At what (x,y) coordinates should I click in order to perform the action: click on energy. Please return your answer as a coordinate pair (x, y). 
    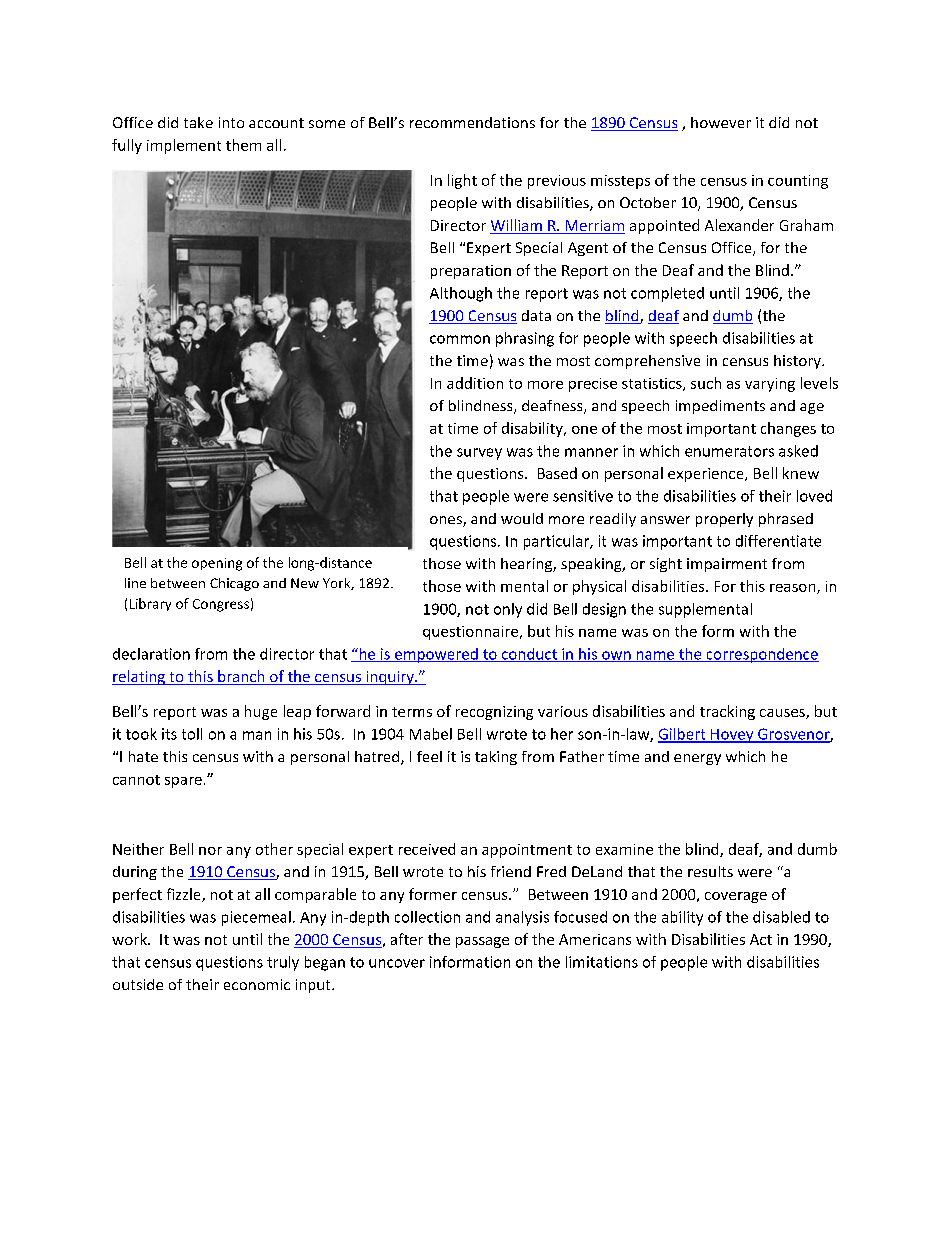
    Looking at the image, I should click on (697, 759).
